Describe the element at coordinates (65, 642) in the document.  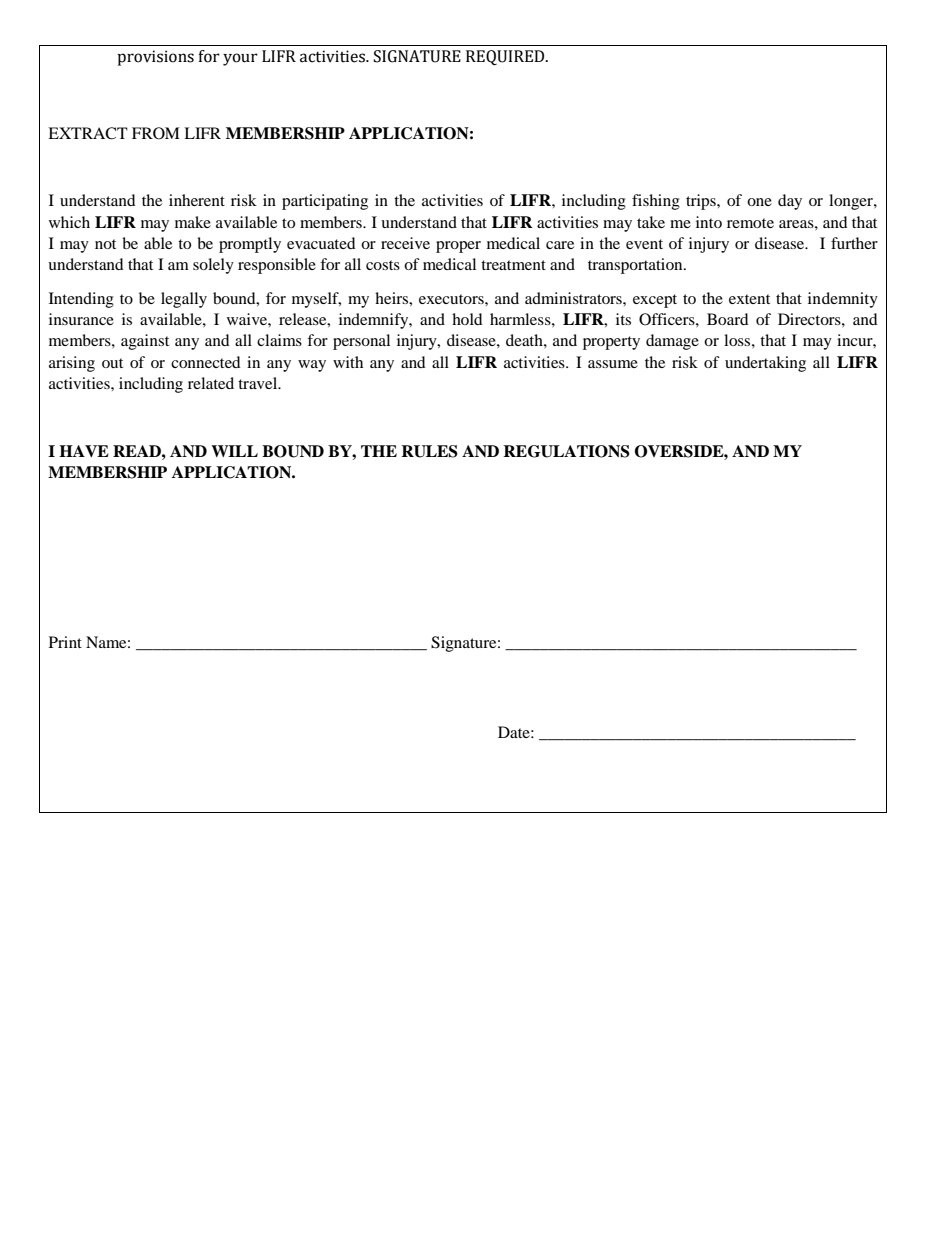
I see `Print` at that location.
